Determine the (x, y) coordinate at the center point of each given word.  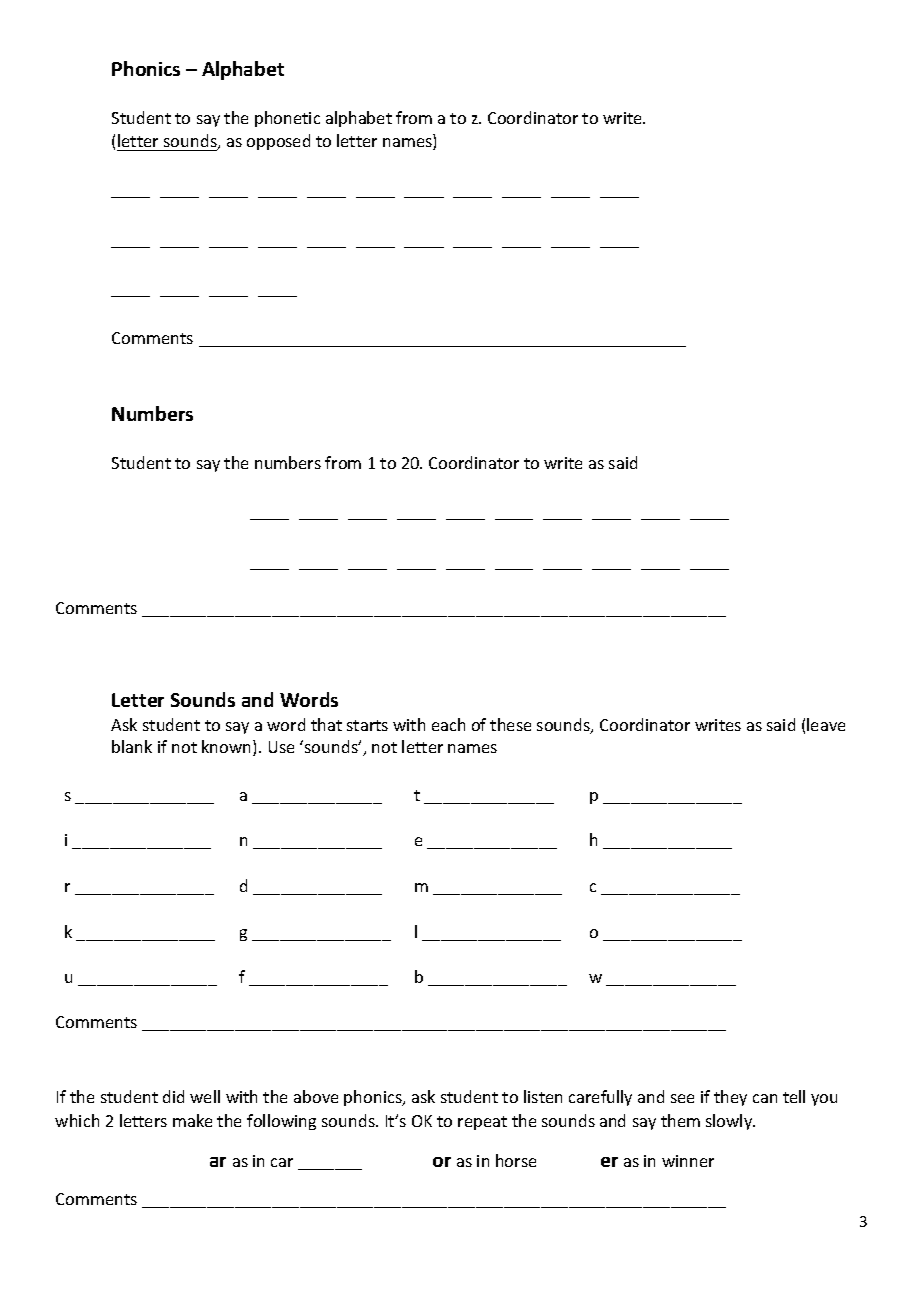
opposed (278, 142)
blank (132, 746)
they (730, 1098)
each (448, 724)
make (192, 1120)
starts (367, 725)
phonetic (287, 119)
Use (281, 747)
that (326, 724)
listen (543, 1096)
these (510, 724)
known (228, 748)
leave (826, 724)
